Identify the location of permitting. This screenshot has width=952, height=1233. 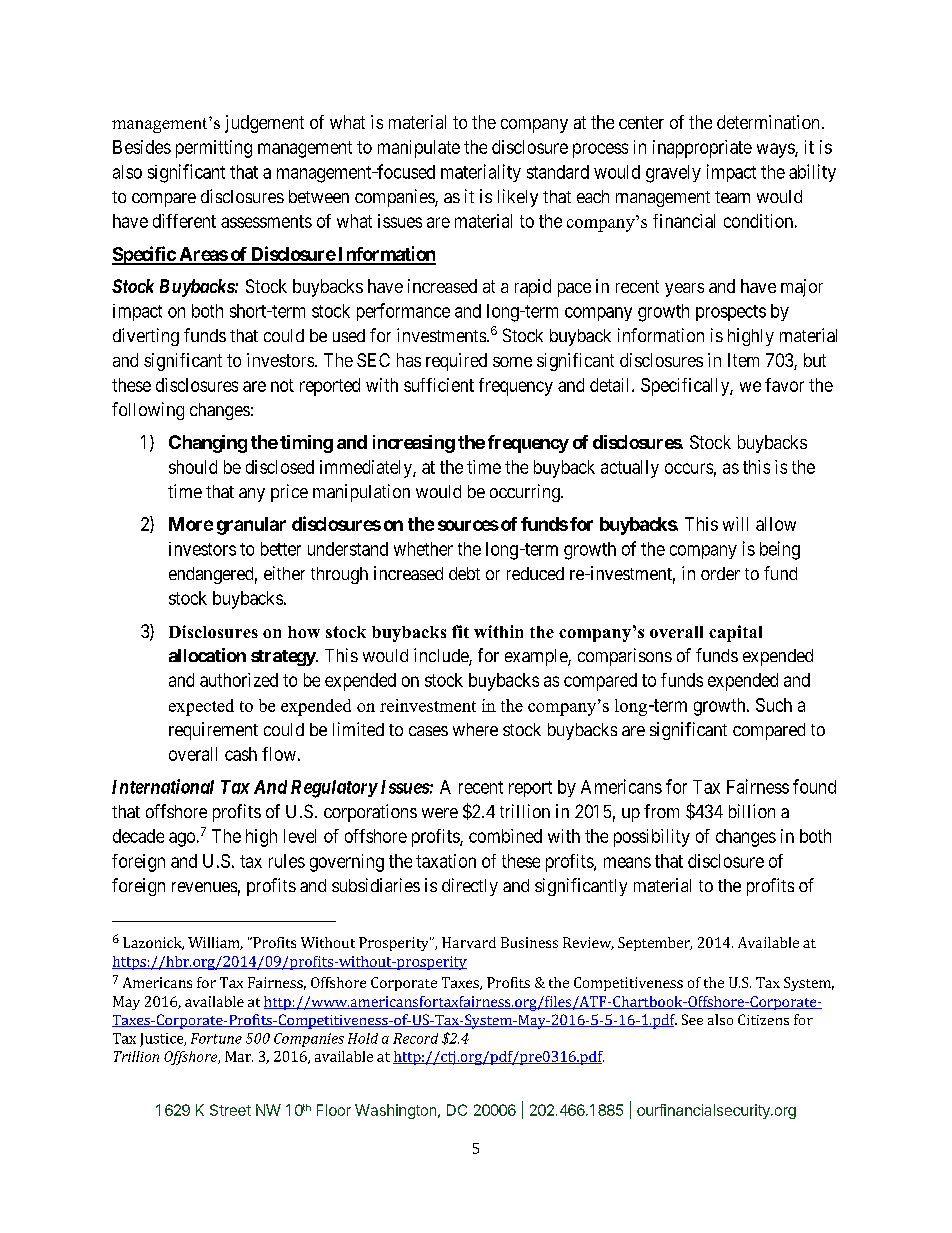
(214, 149).
